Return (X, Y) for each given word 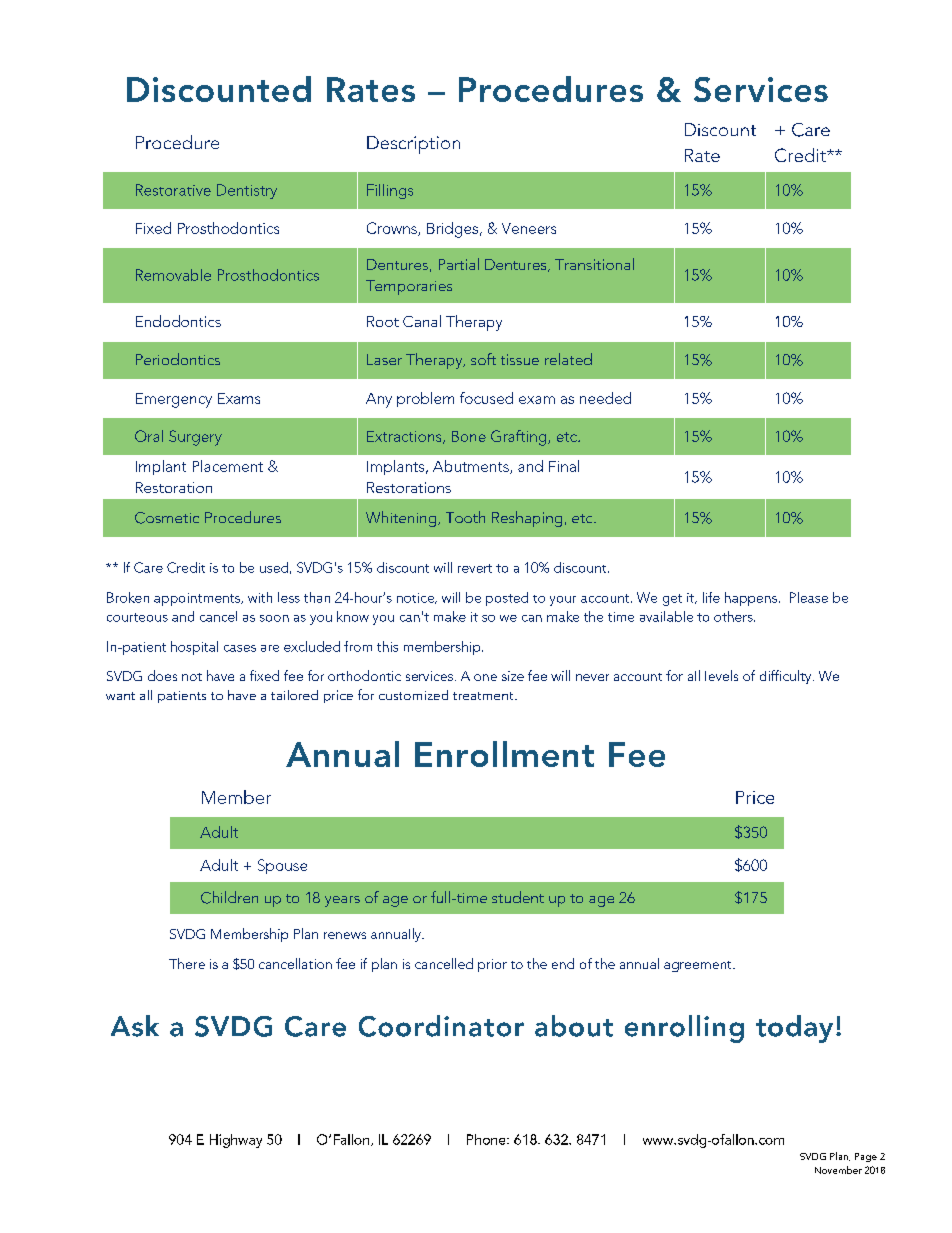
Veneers (529, 228)
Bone (469, 436)
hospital (194, 648)
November (838, 1170)
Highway (236, 1141)
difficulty (787, 677)
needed (605, 398)
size (513, 676)
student (518, 897)
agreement (699, 966)
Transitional (594, 264)
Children (229, 897)
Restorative (173, 190)
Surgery (195, 438)
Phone (487, 1139)
